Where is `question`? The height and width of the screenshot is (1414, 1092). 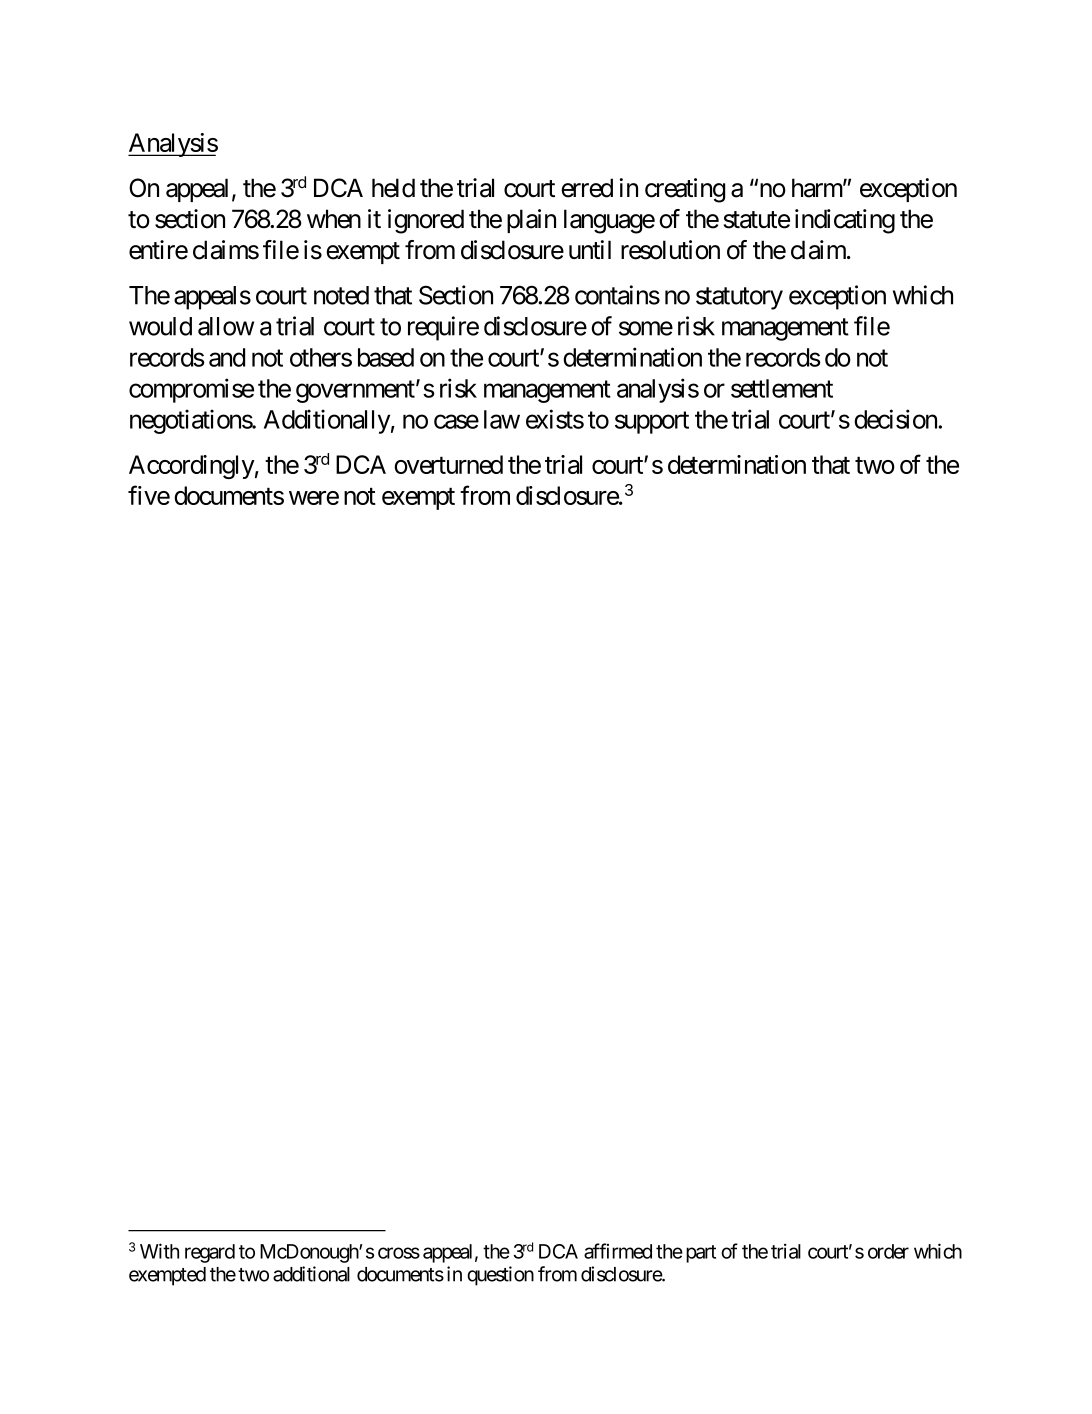
question is located at coordinates (500, 1276).
